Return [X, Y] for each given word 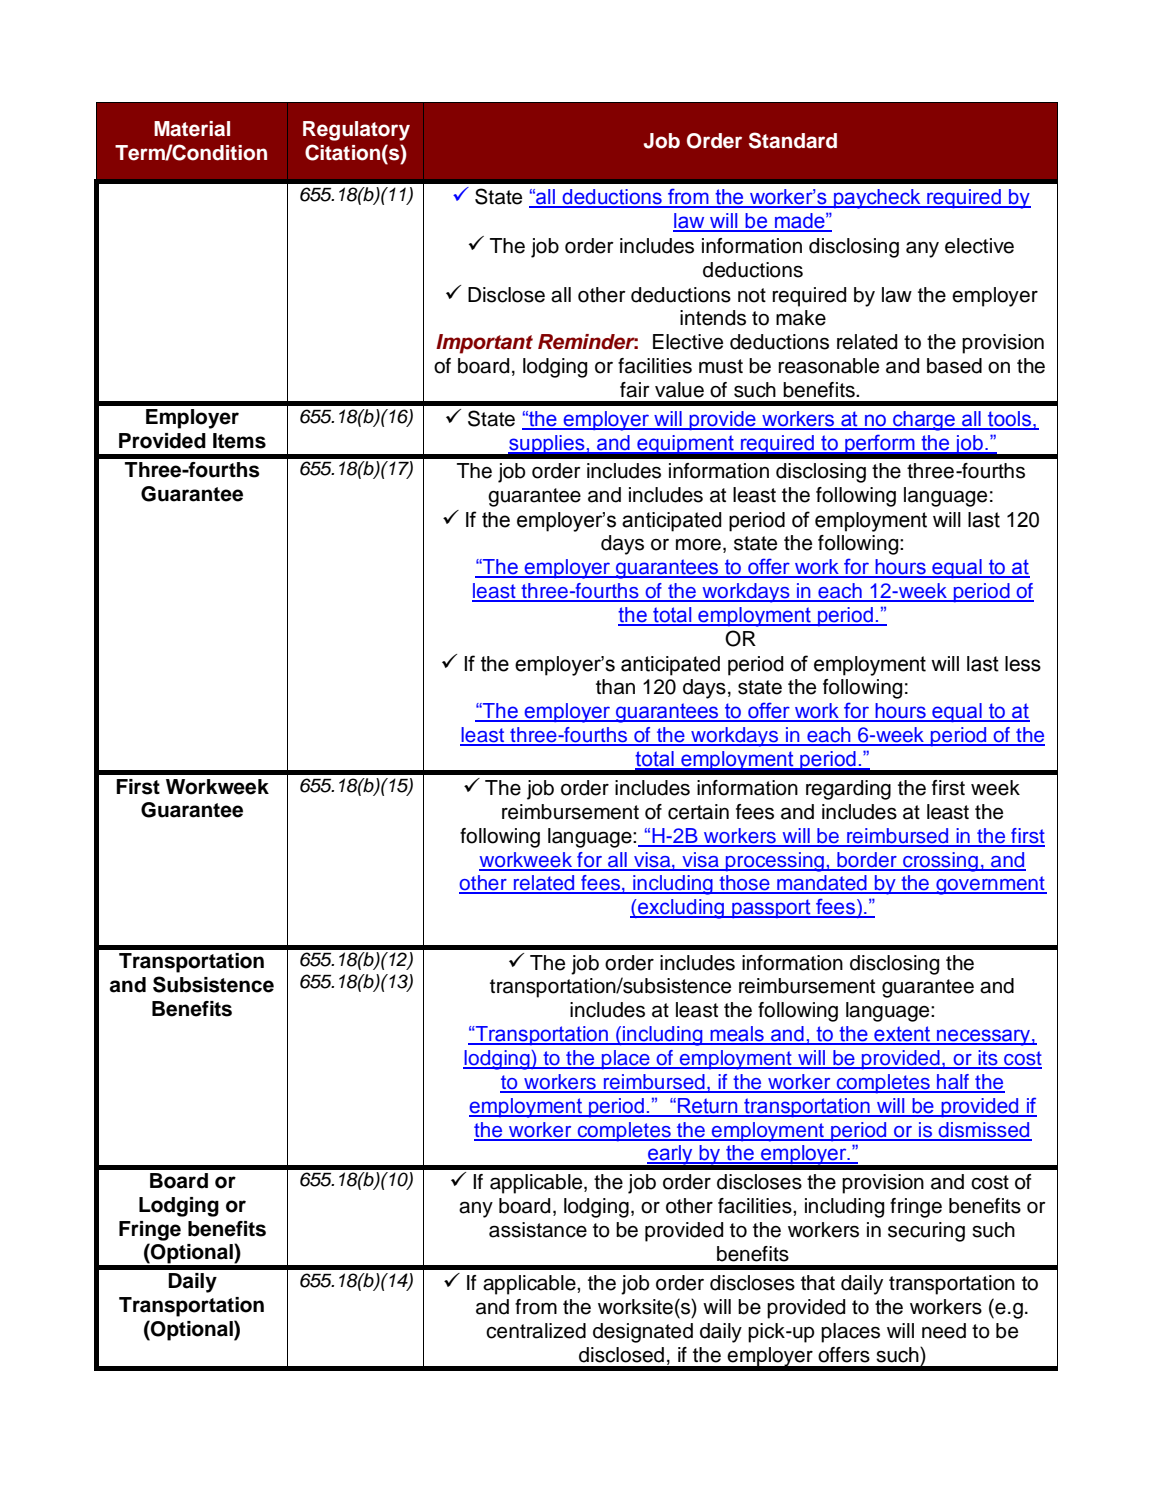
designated [643, 1333]
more [698, 545]
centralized [536, 1331]
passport [771, 908]
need [944, 1331]
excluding [681, 909]
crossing [940, 862]
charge [924, 421]
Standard [793, 140]
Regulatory [356, 131]
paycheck [877, 199]
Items [239, 441]
